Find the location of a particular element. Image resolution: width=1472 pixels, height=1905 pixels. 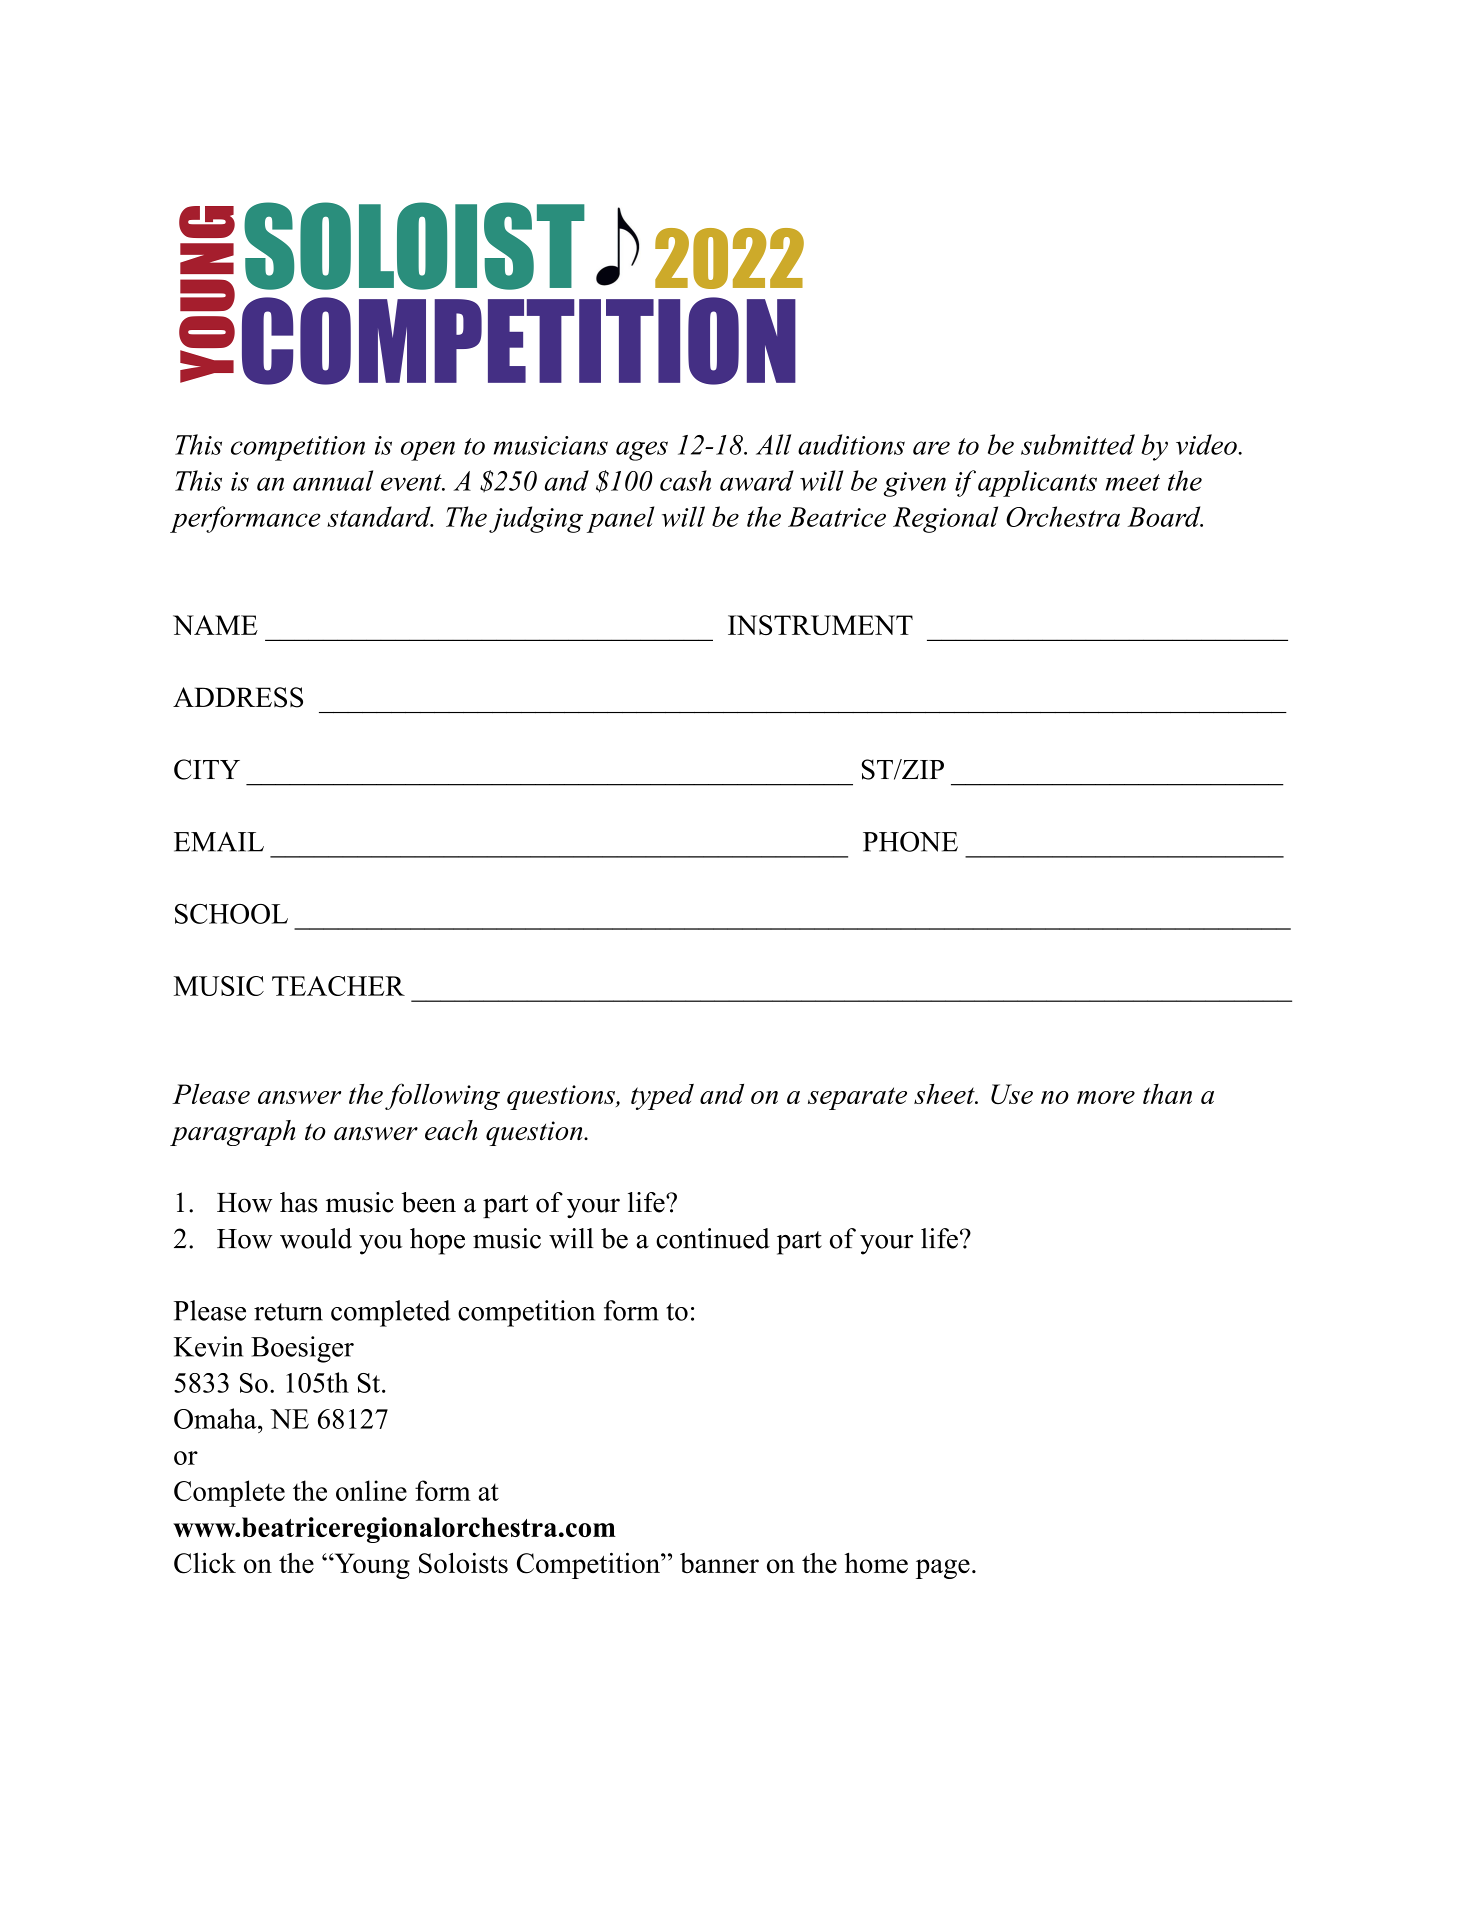

online is located at coordinates (371, 1490).
